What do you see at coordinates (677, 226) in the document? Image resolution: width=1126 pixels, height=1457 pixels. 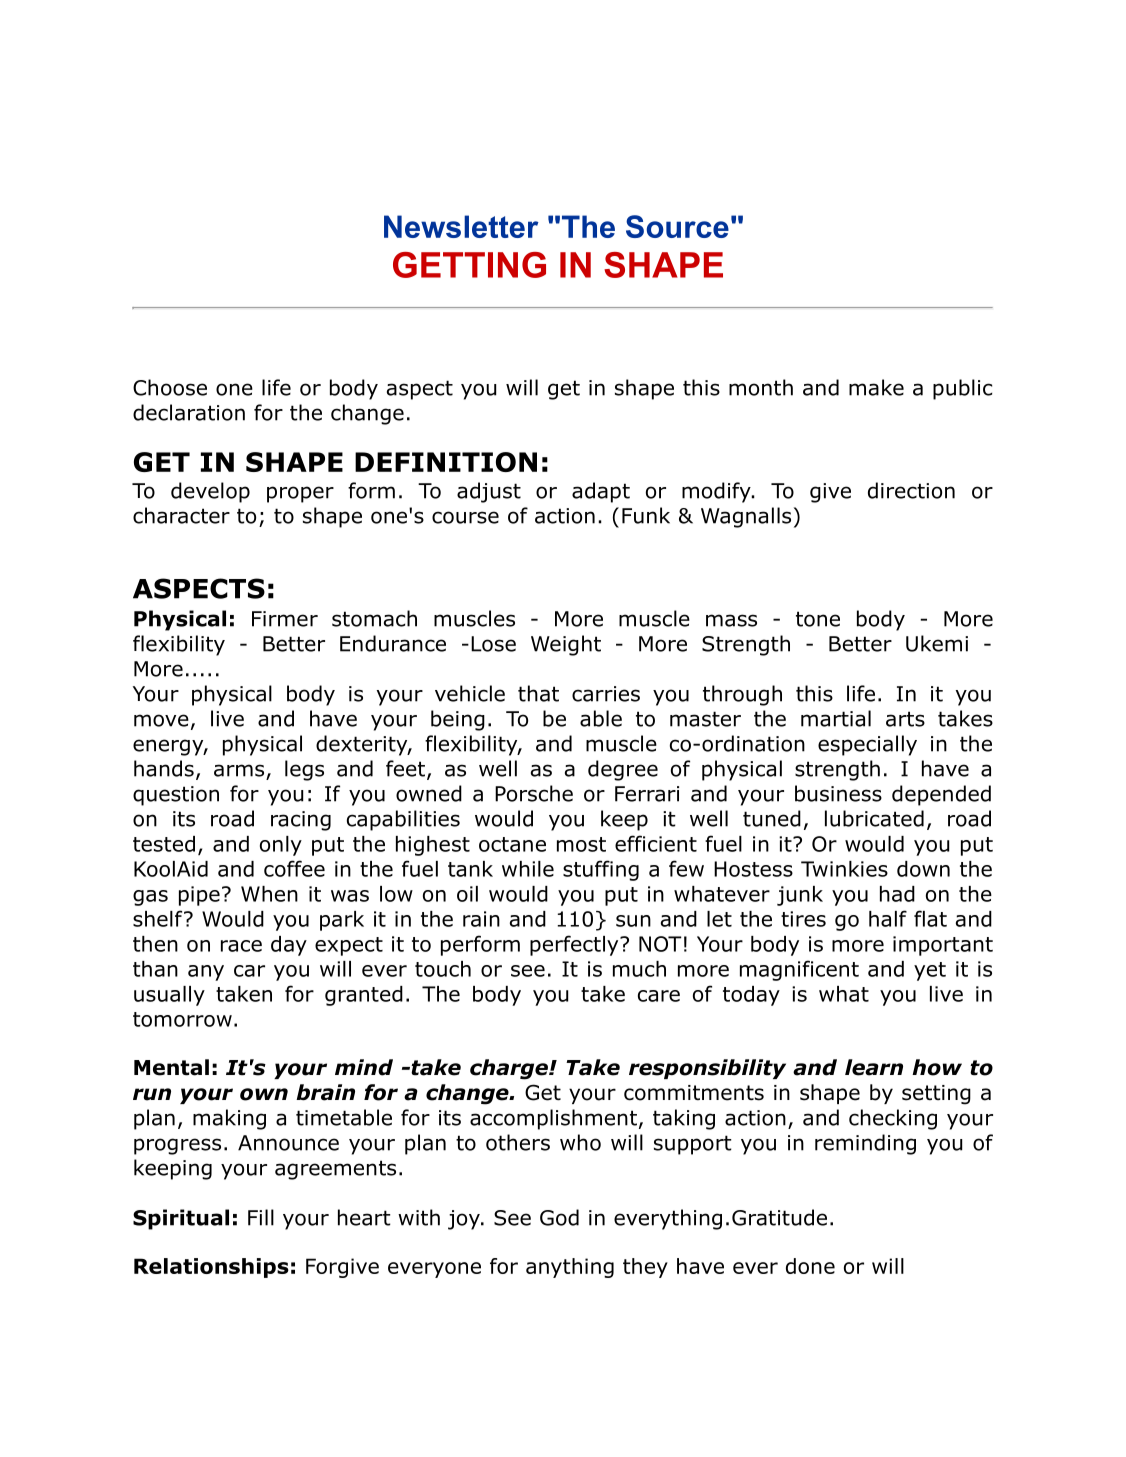 I see `Source` at bounding box center [677, 226].
